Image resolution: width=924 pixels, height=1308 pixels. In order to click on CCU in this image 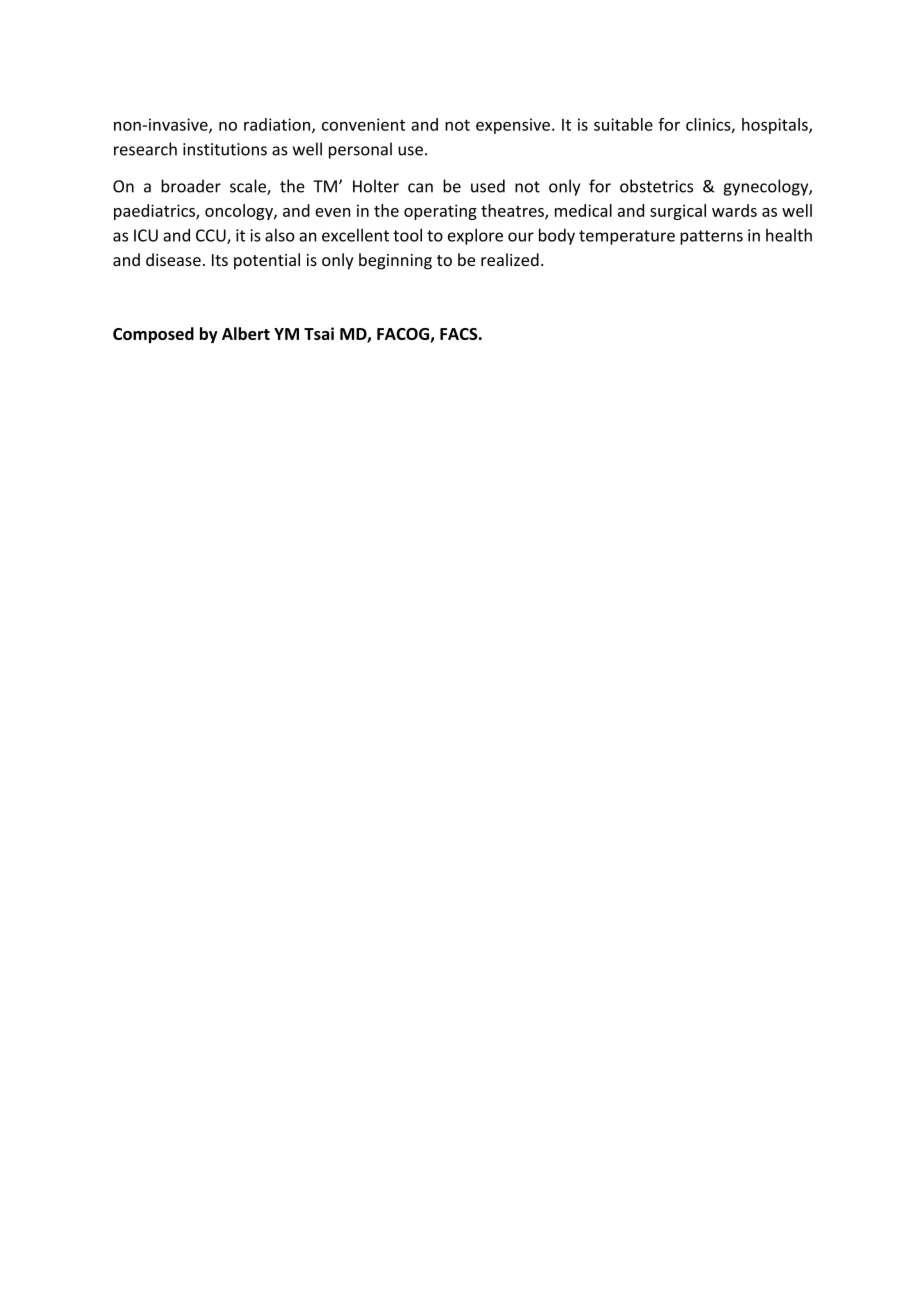, I will do `click(212, 236)`.
